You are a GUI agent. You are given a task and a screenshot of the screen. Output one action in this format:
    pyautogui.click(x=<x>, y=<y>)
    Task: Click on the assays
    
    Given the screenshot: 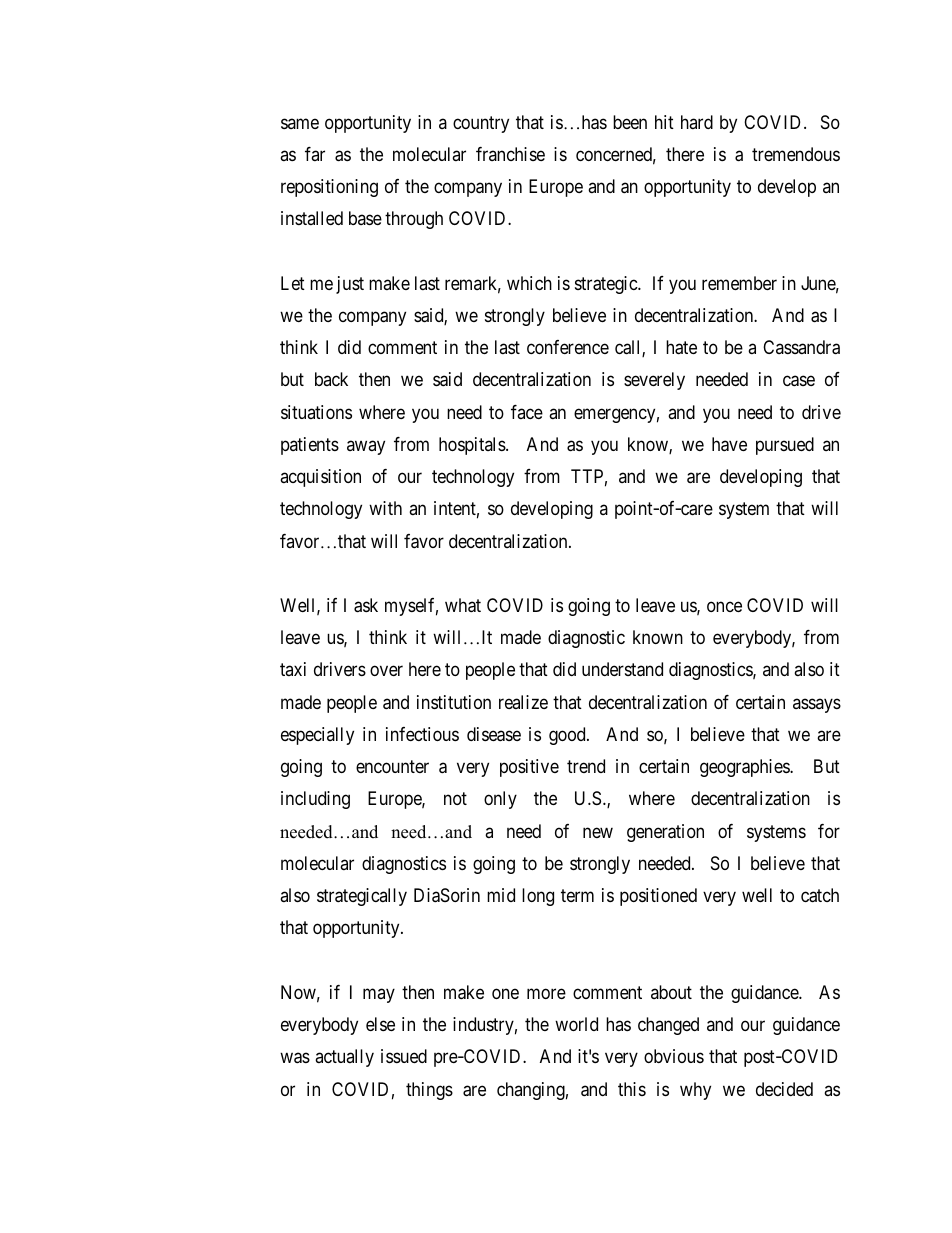 What is the action you would take?
    pyautogui.click(x=817, y=705)
